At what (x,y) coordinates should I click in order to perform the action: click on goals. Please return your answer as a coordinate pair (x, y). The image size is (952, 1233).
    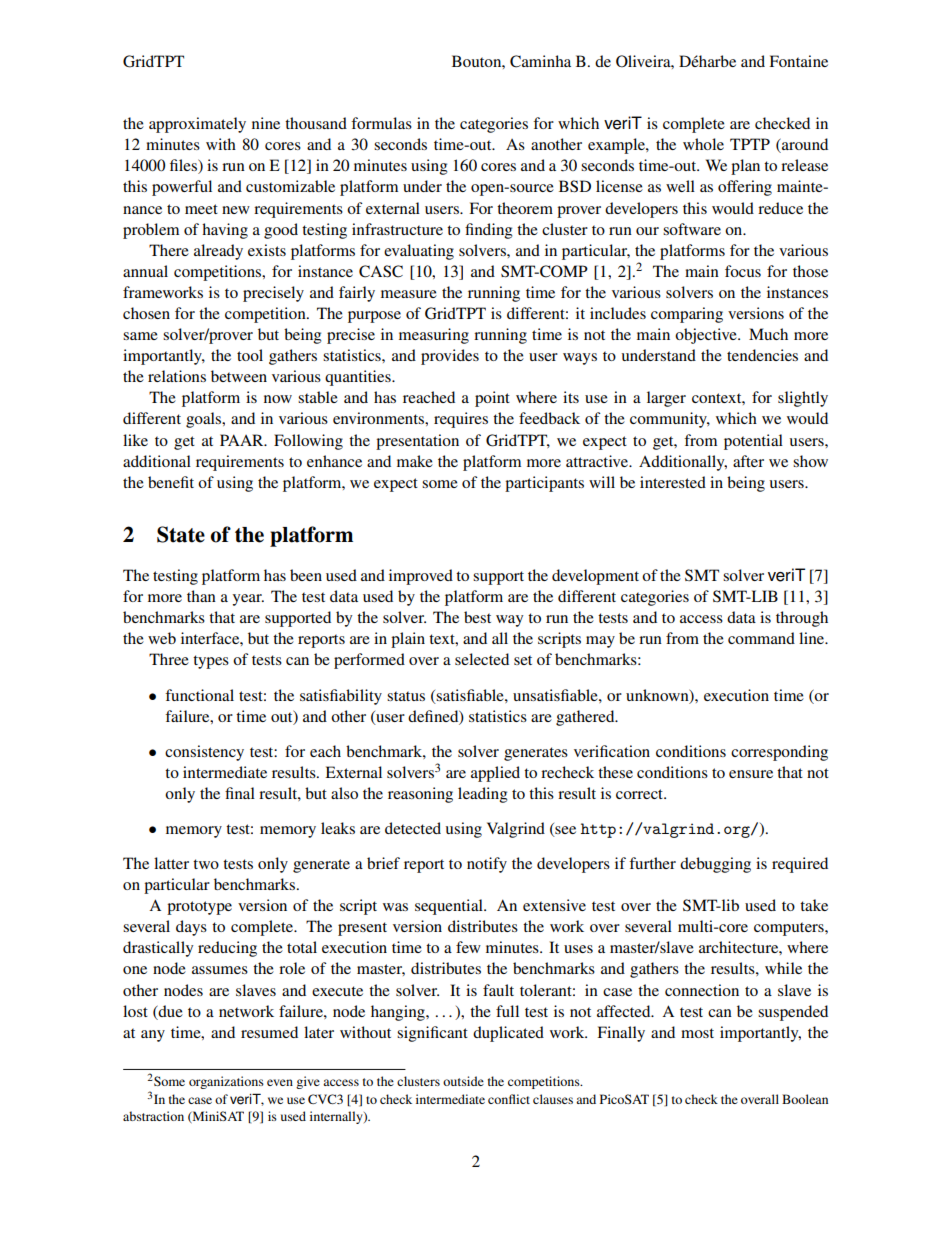
    Looking at the image, I should click on (205, 420).
